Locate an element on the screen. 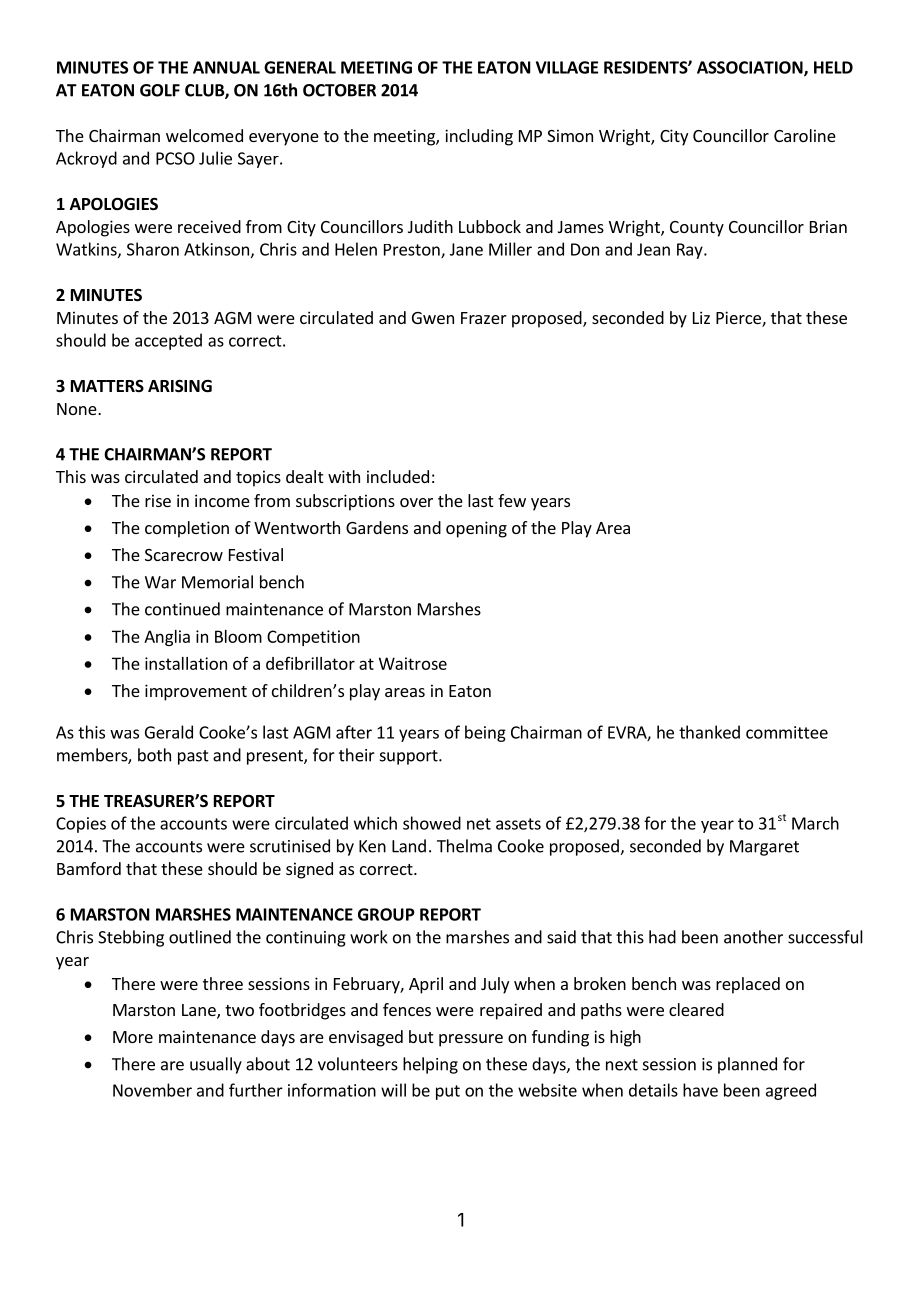 Image resolution: width=924 pixels, height=1307 pixels. net is located at coordinates (479, 824).
